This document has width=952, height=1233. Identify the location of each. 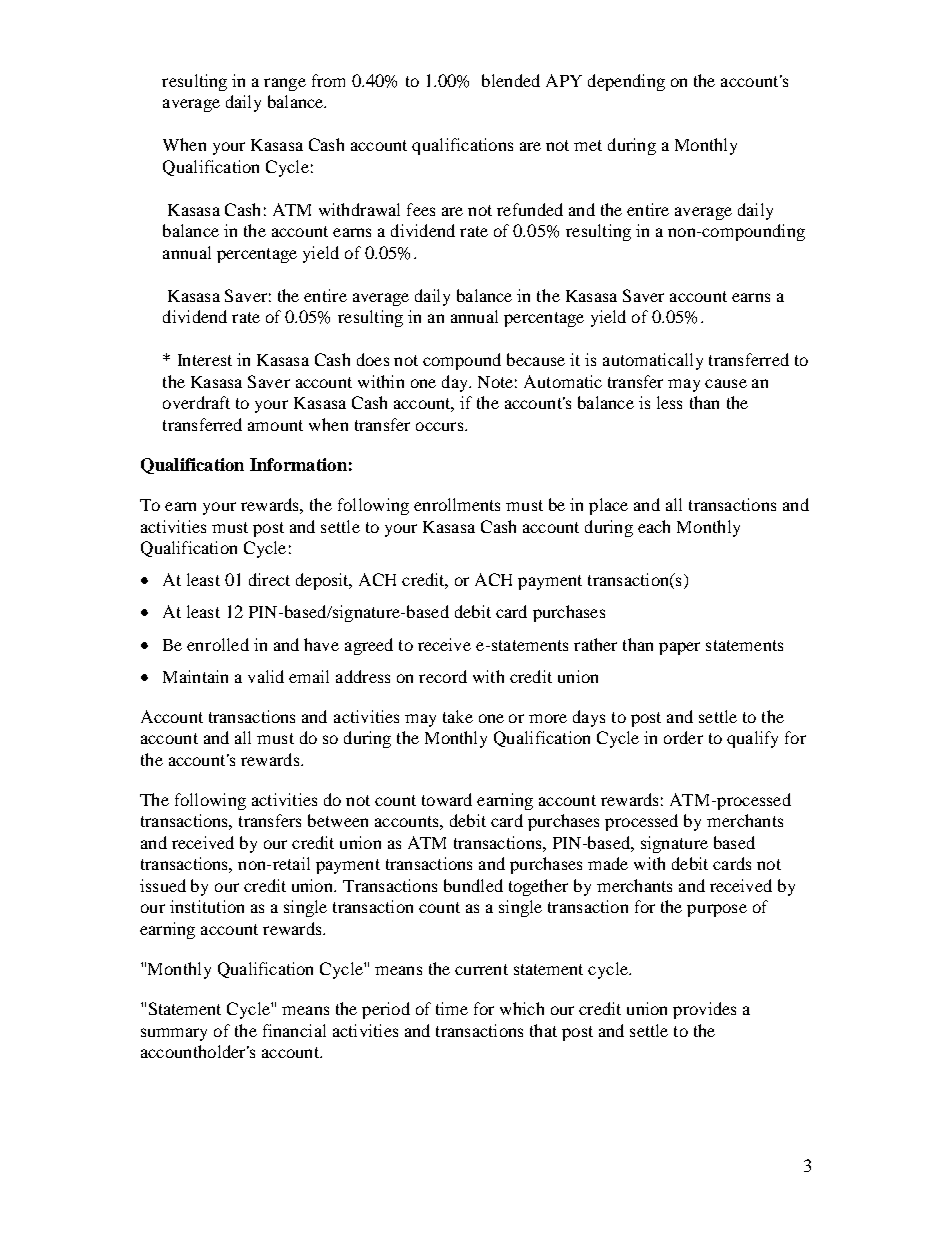
(654, 526).
